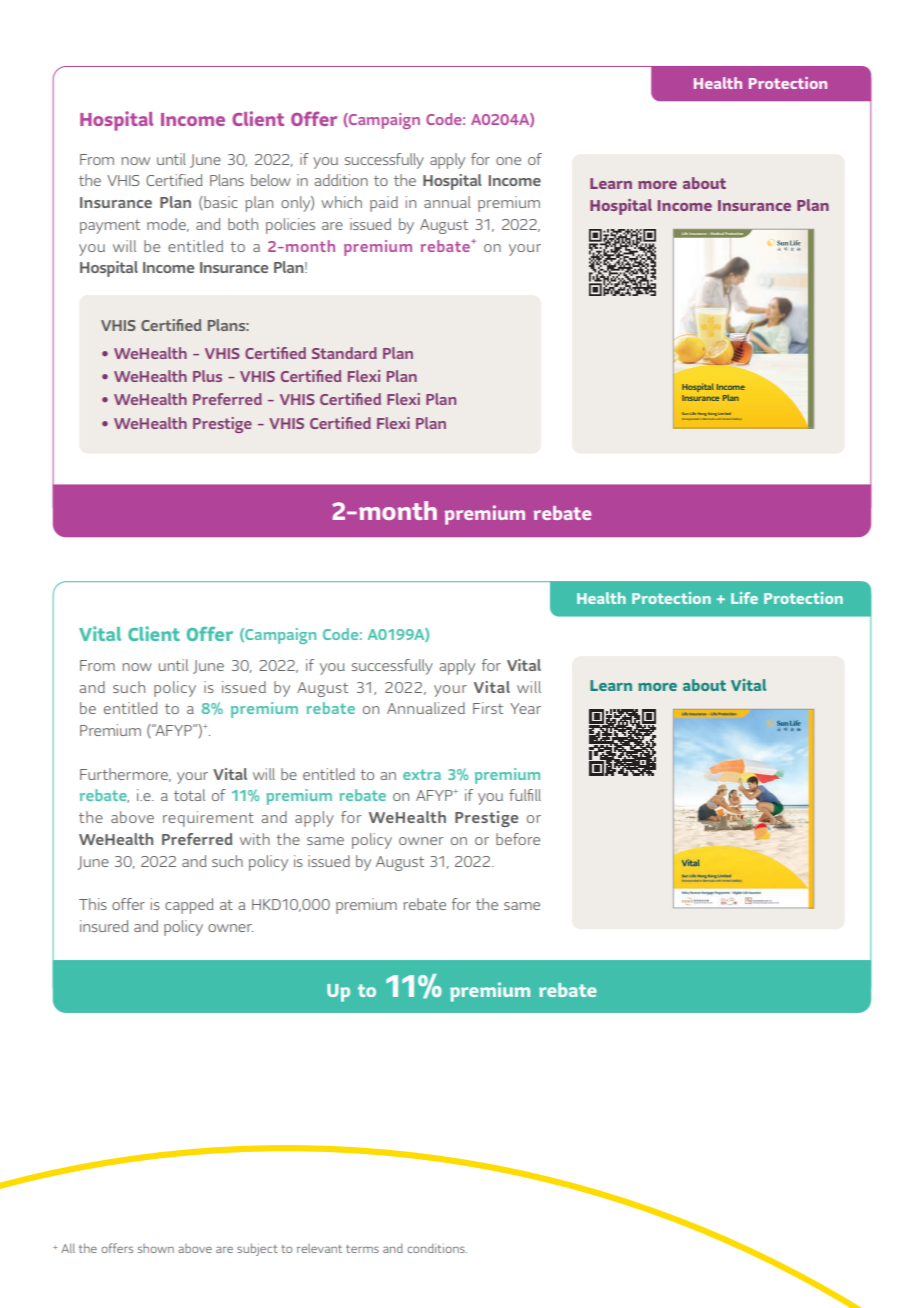 Image resolution: width=924 pixels, height=1308 pixels. I want to click on total, so click(189, 795).
